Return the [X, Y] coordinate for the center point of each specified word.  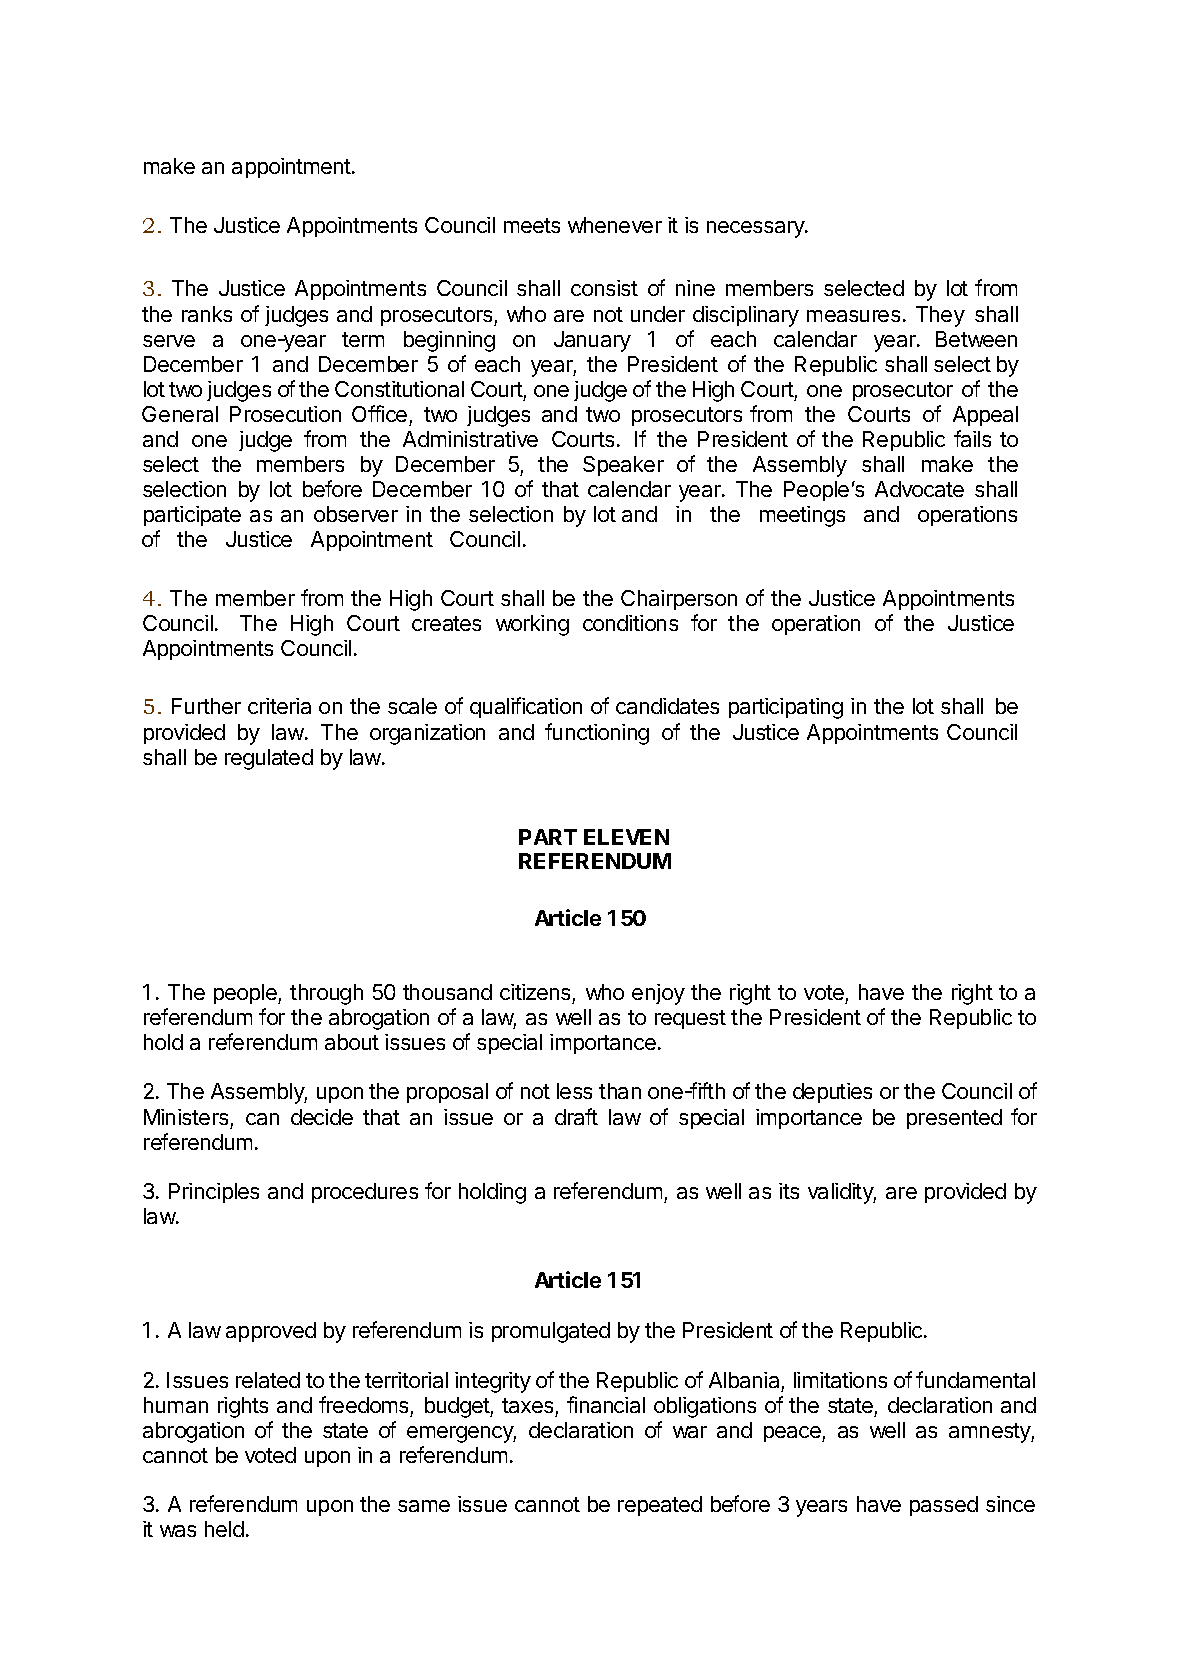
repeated [660, 1506]
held [224, 1529]
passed [944, 1506]
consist [604, 288]
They [940, 316]
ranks [207, 314]
